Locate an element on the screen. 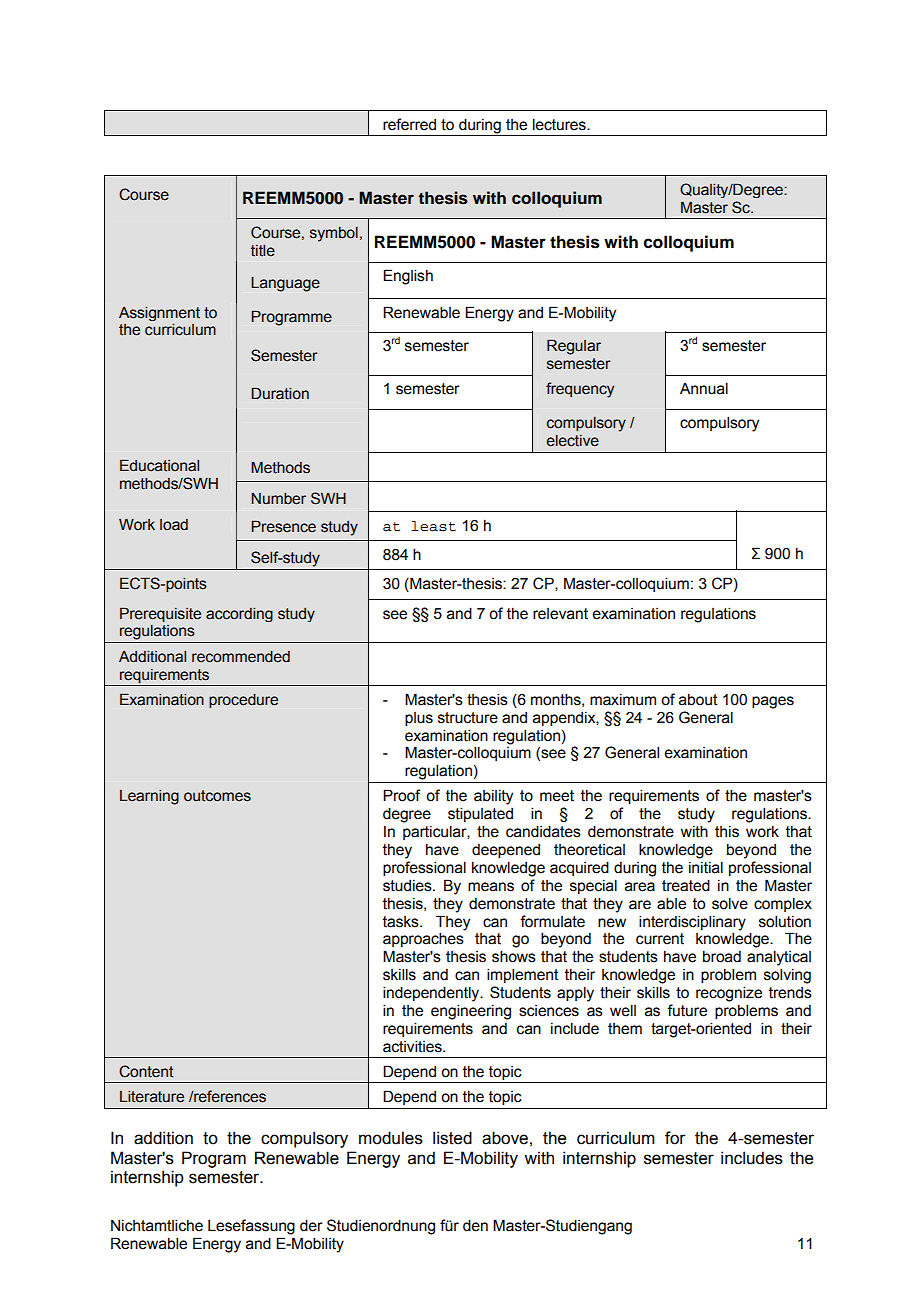 The height and width of the screenshot is (1308, 924). der is located at coordinates (311, 1225).
